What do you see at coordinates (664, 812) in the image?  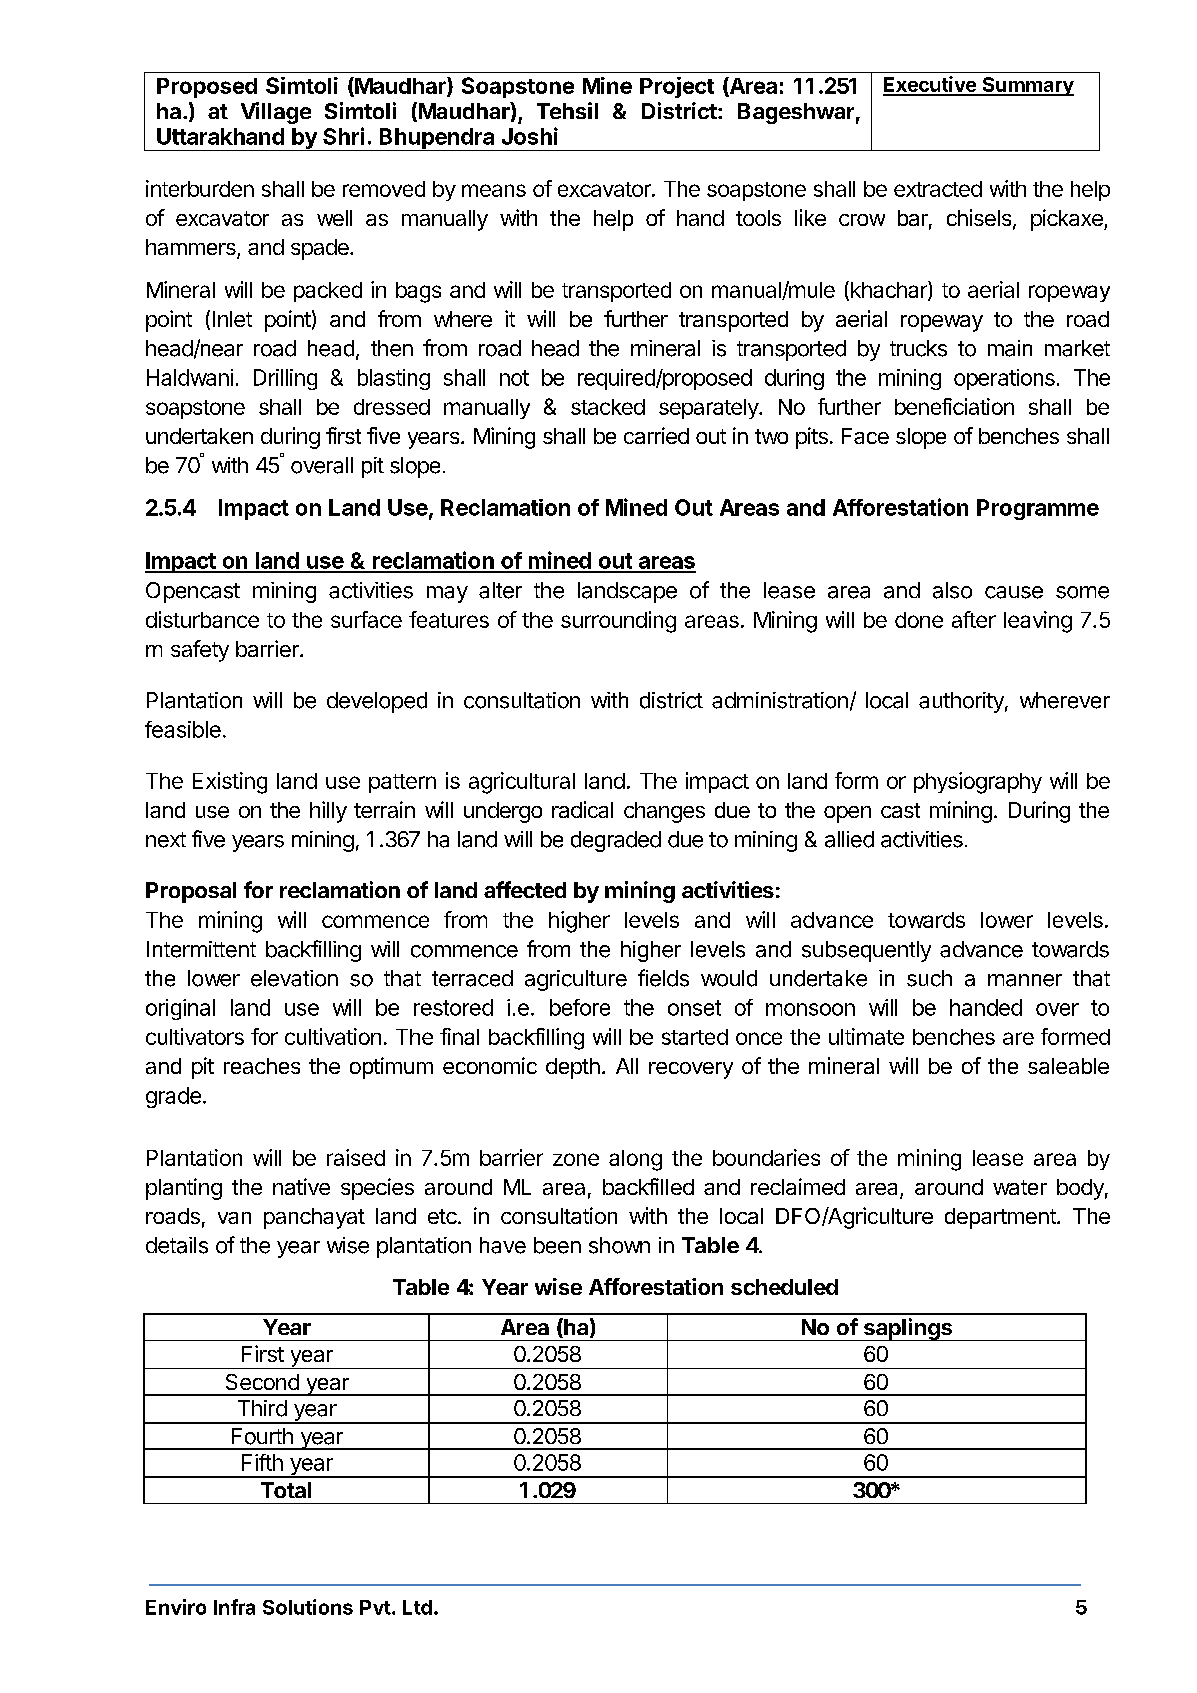 I see `changes` at bounding box center [664, 812].
